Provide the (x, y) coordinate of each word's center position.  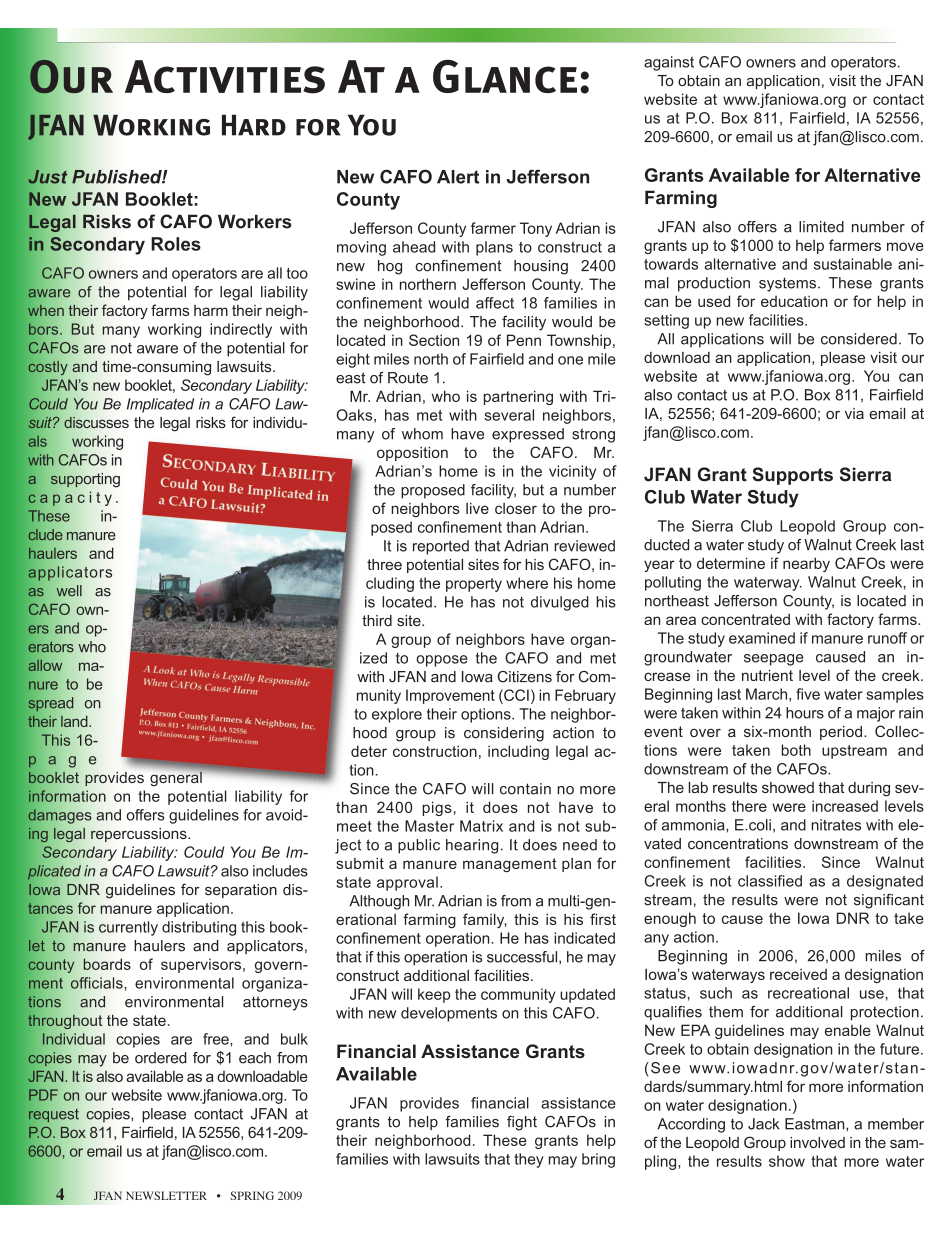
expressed (528, 435)
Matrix (481, 826)
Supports (792, 476)
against (669, 63)
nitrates (836, 825)
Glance (505, 76)
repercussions (140, 835)
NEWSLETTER (166, 1195)
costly (47, 368)
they (529, 1160)
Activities (225, 77)
